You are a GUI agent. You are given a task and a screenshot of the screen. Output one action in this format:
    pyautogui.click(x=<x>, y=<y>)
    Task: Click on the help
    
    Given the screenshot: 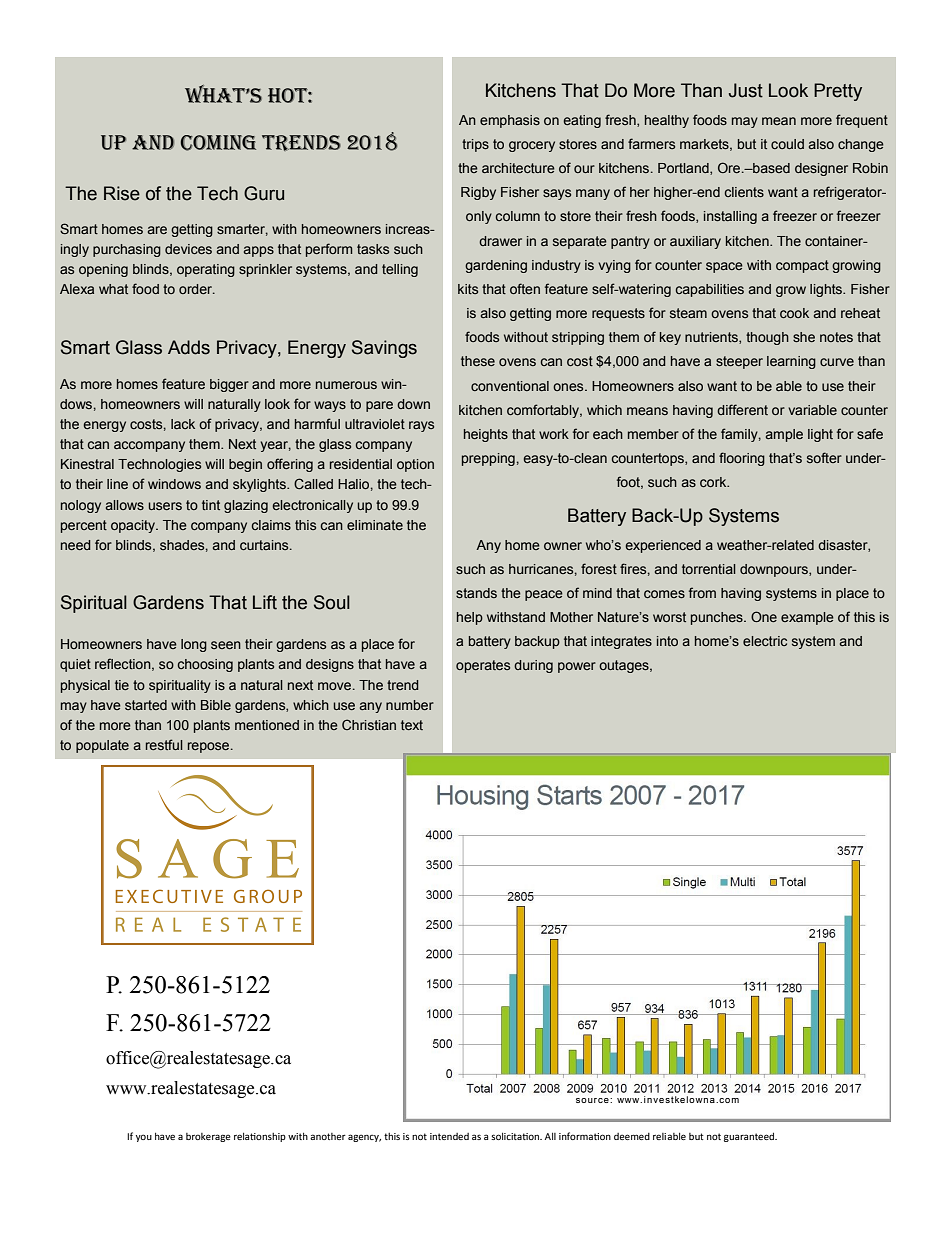 What is the action you would take?
    pyautogui.click(x=470, y=618)
